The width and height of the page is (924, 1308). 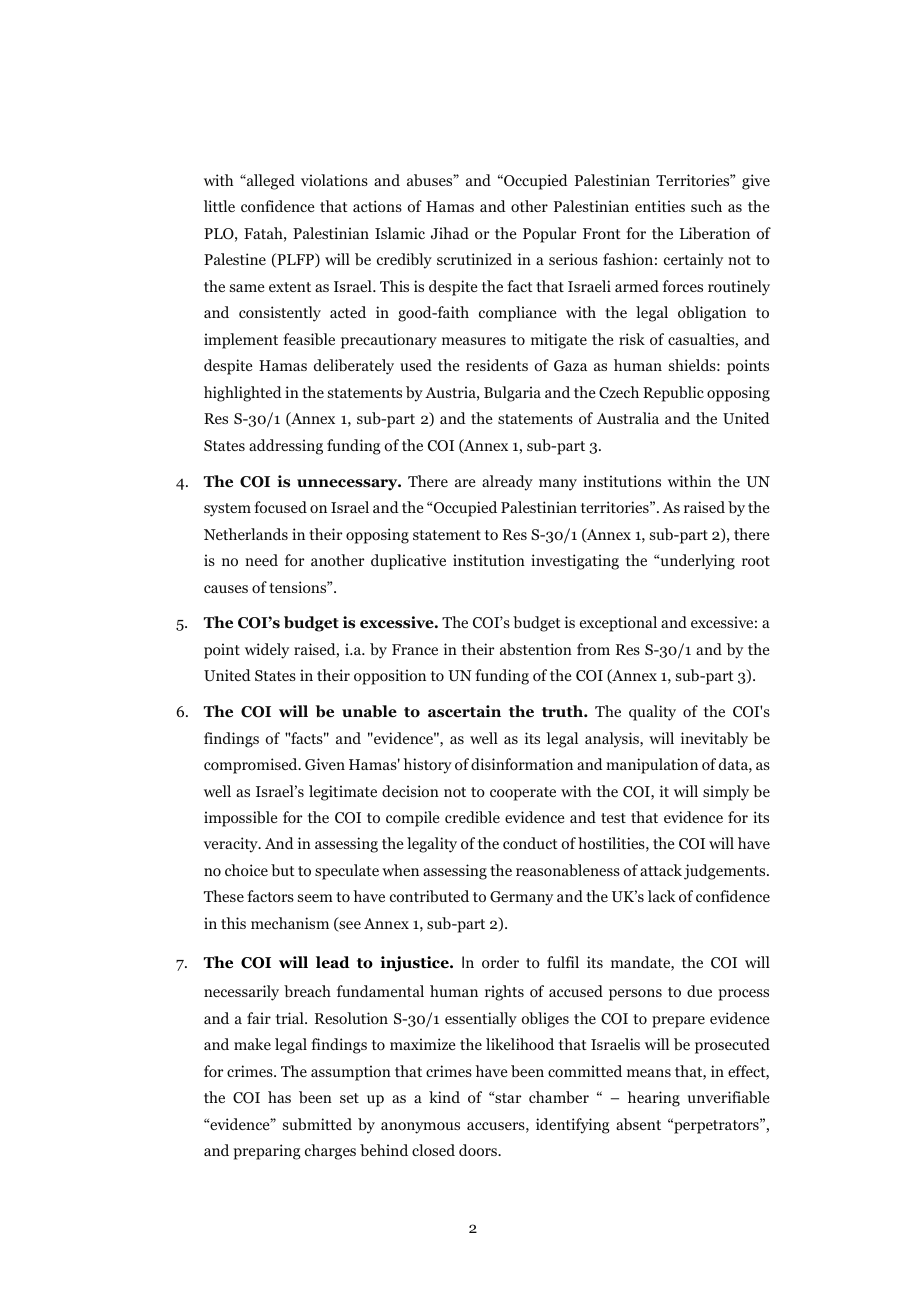 What do you see at coordinates (652, 713) in the page?
I see `quality` at bounding box center [652, 713].
